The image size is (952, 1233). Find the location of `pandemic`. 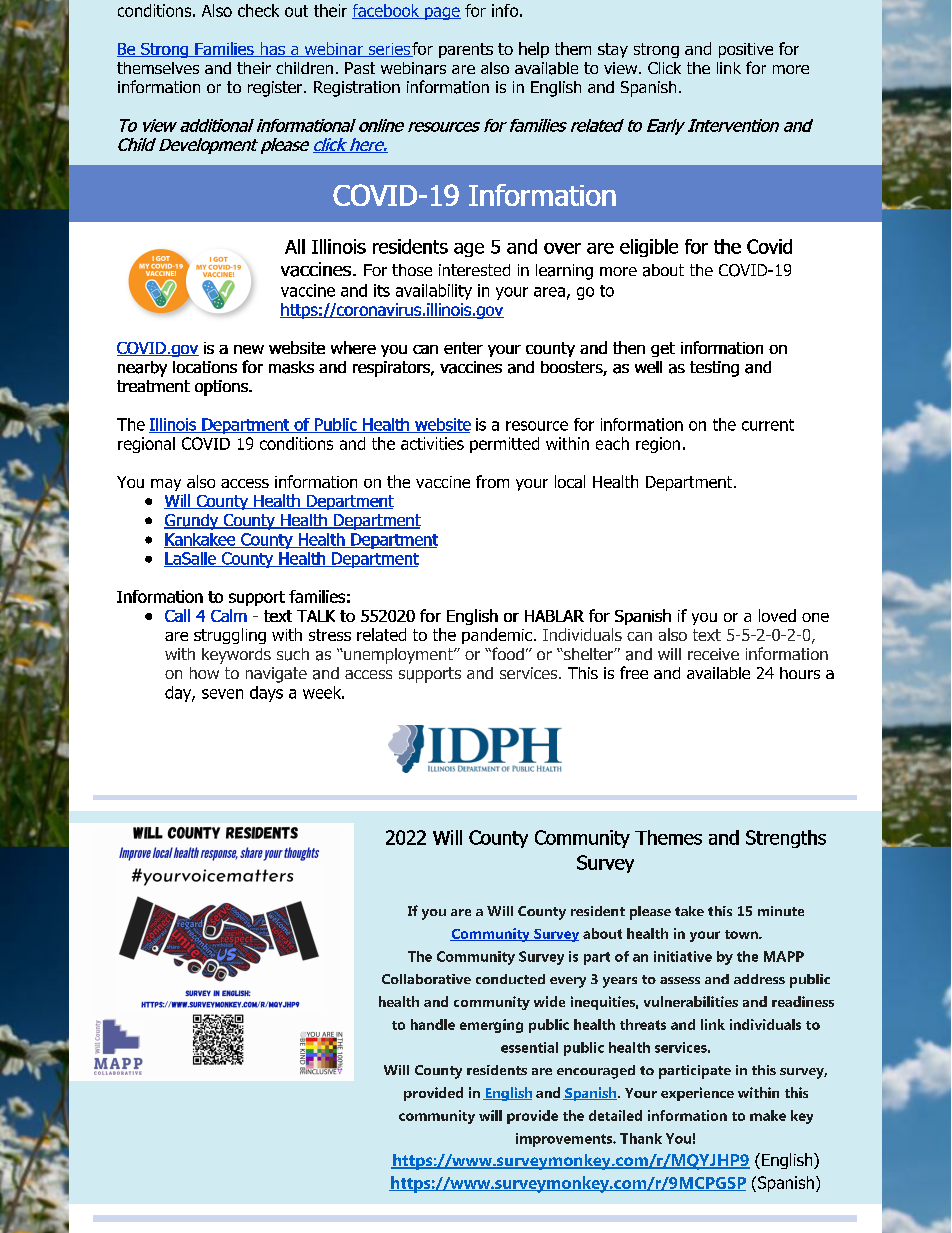

pandemic is located at coordinates (497, 636).
